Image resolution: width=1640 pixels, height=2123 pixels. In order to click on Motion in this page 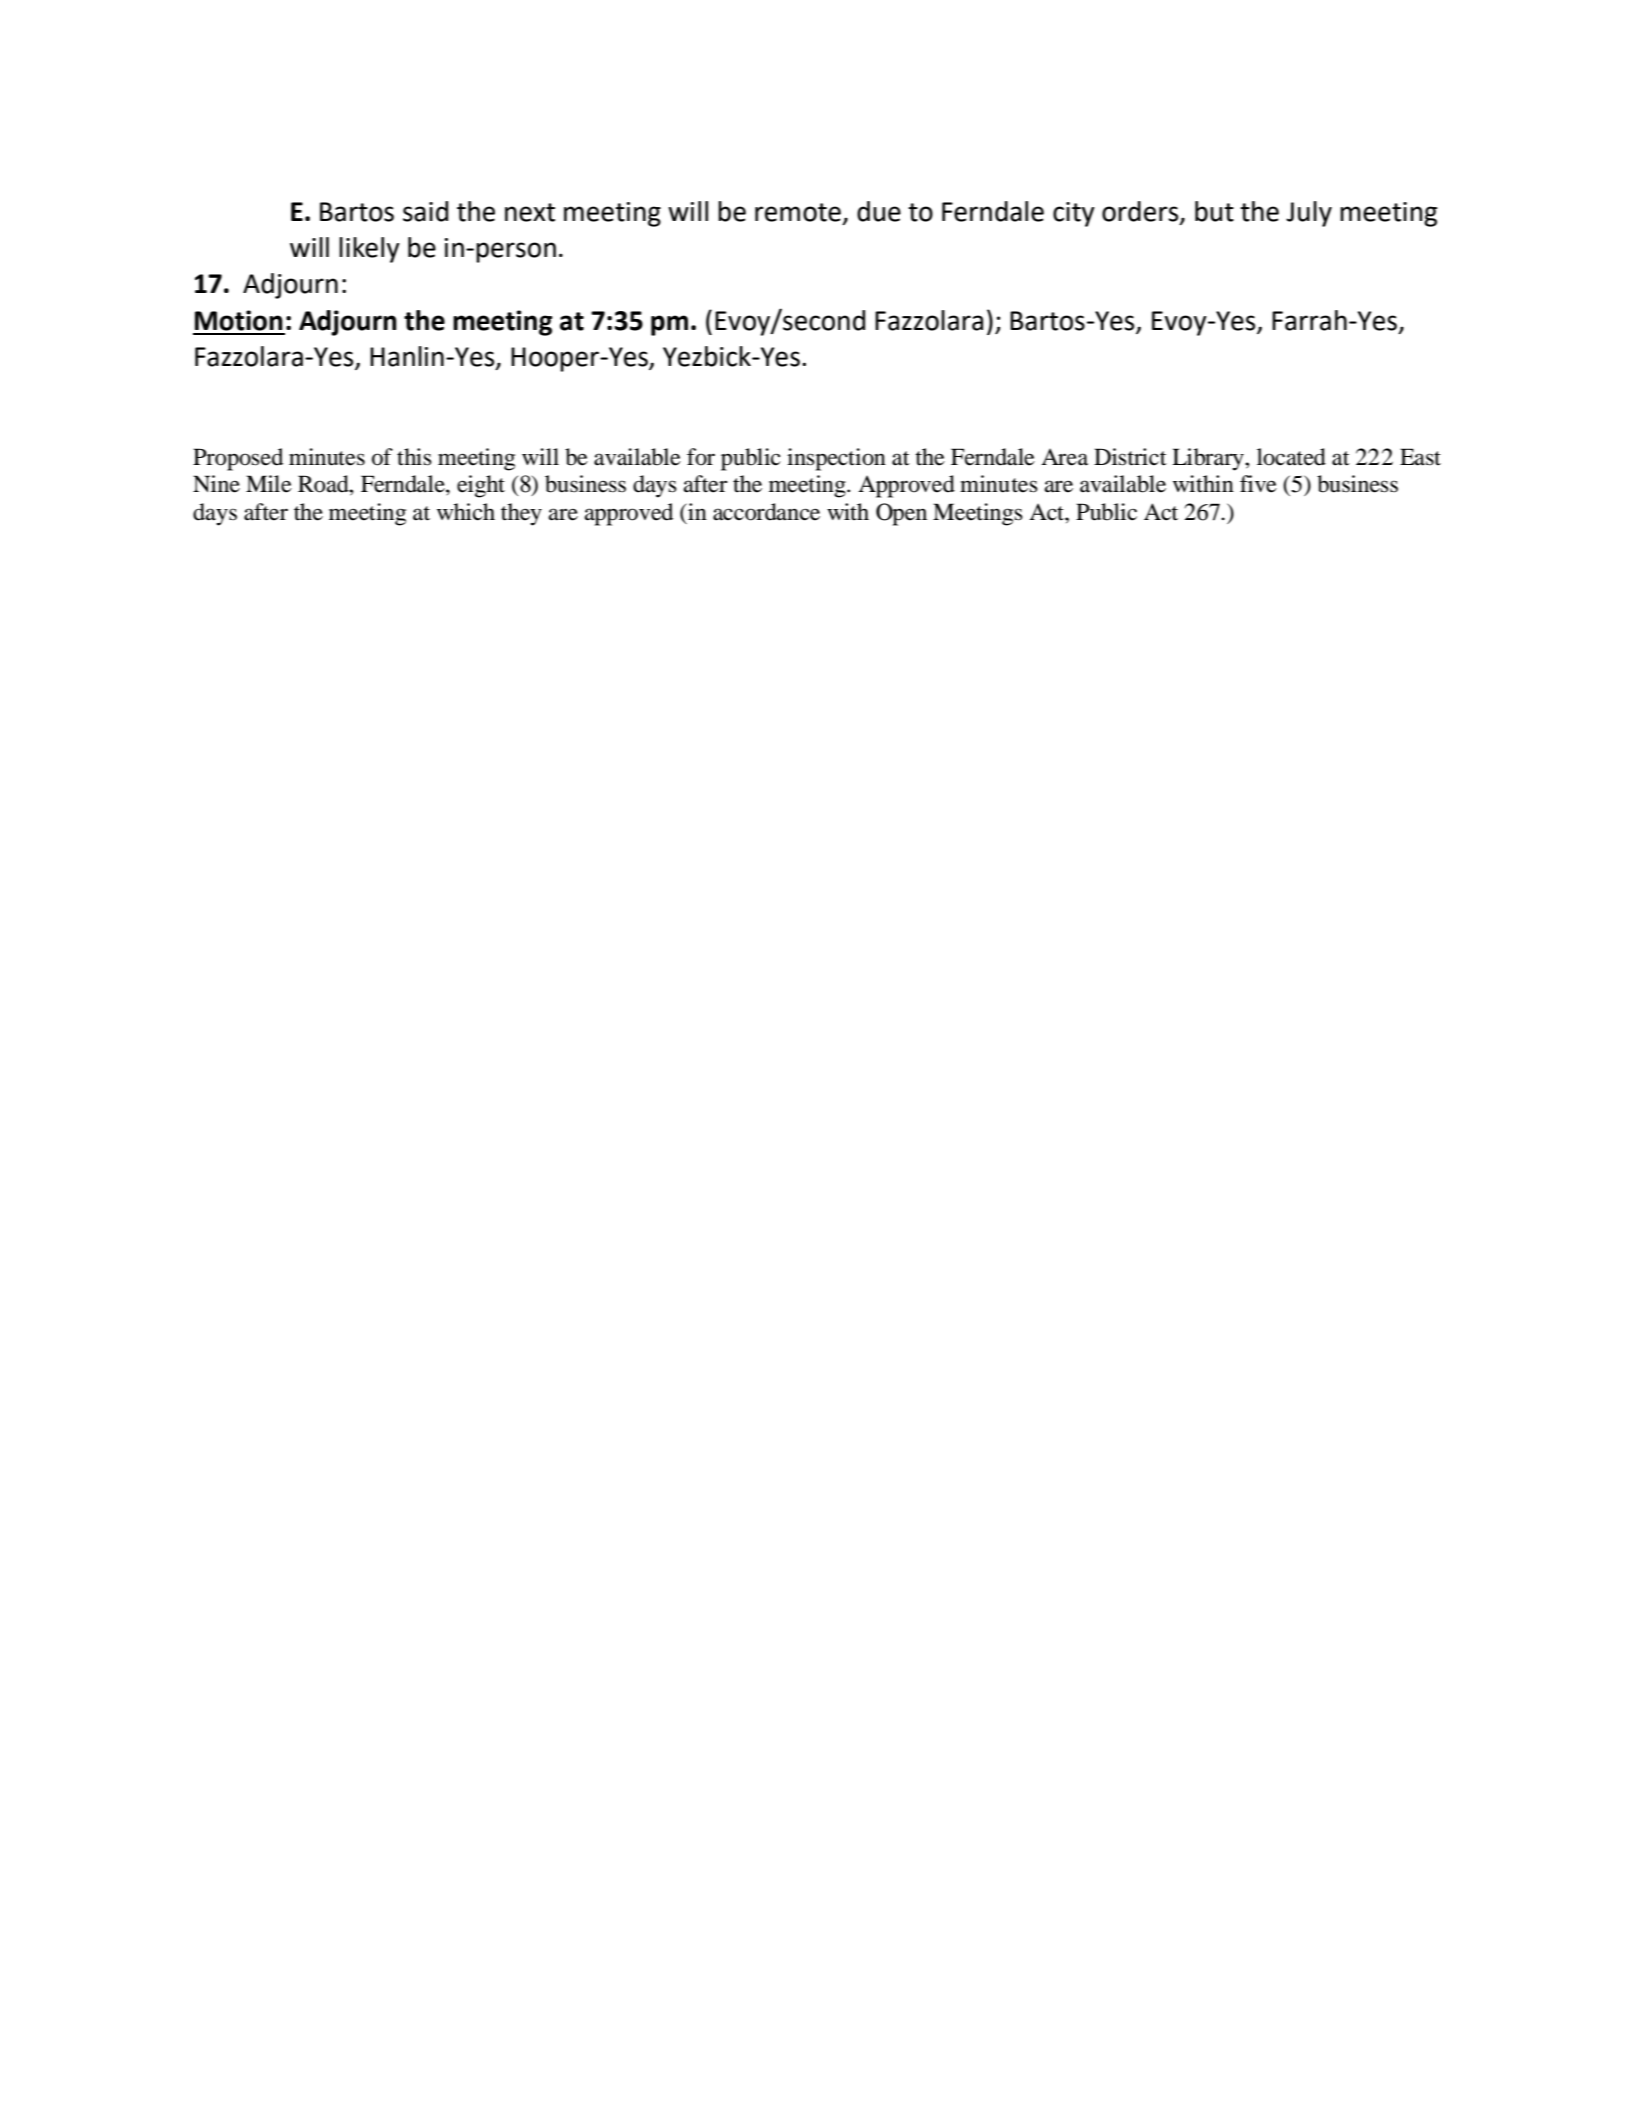, I will do `click(239, 320)`.
